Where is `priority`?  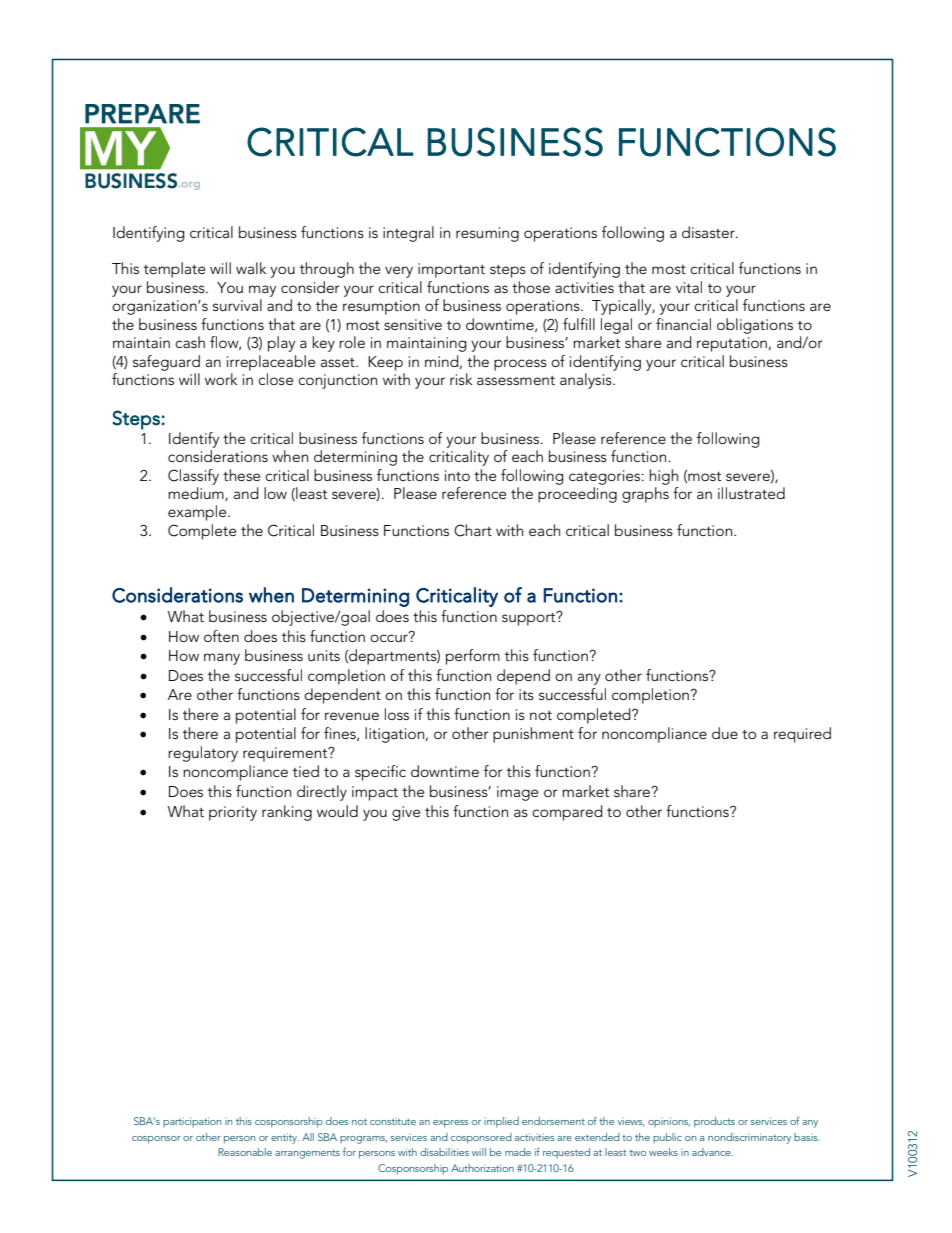 priority is located at coordinates (233, 813).
